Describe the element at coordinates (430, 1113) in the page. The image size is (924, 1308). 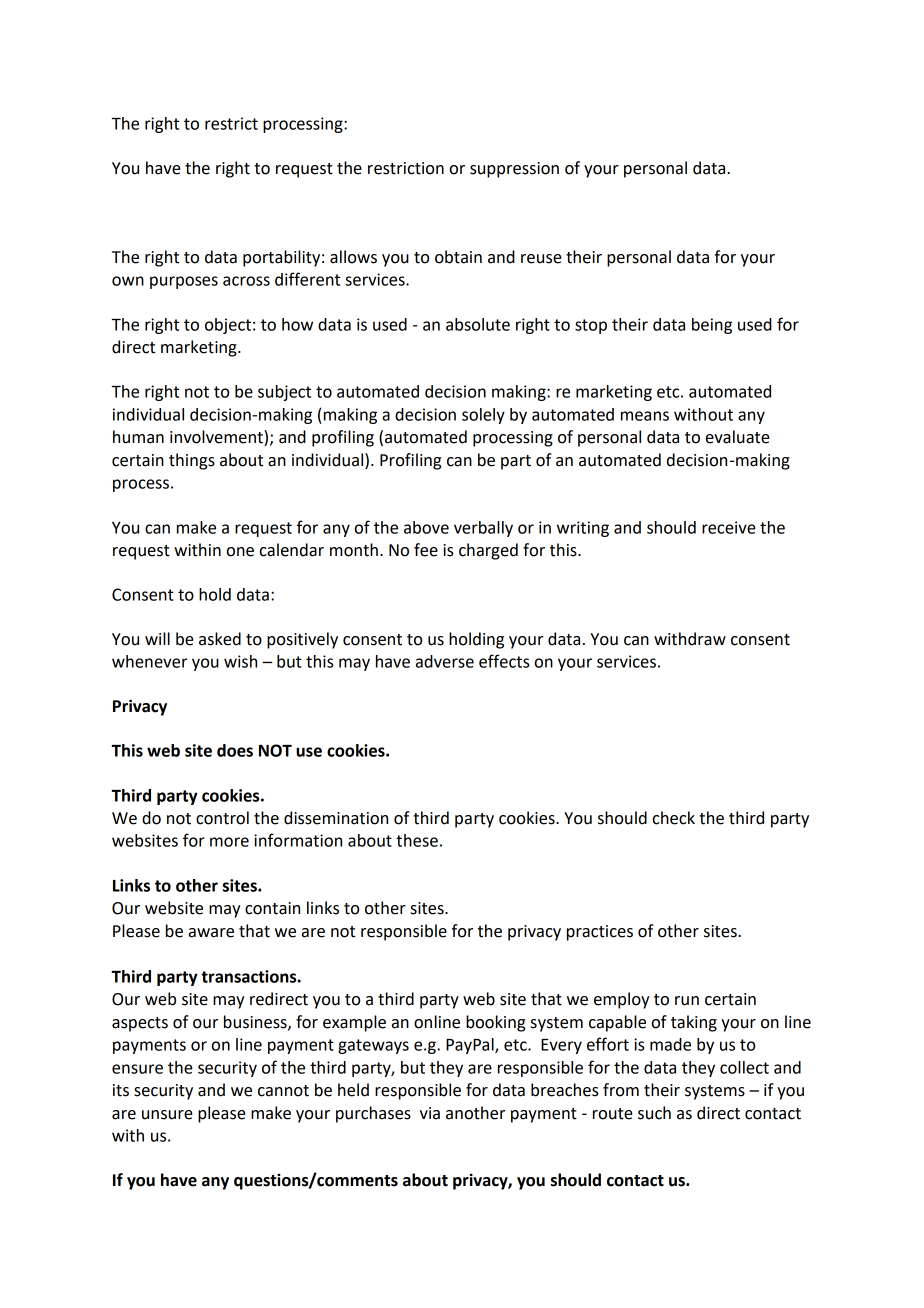
I see `via` at that location.
